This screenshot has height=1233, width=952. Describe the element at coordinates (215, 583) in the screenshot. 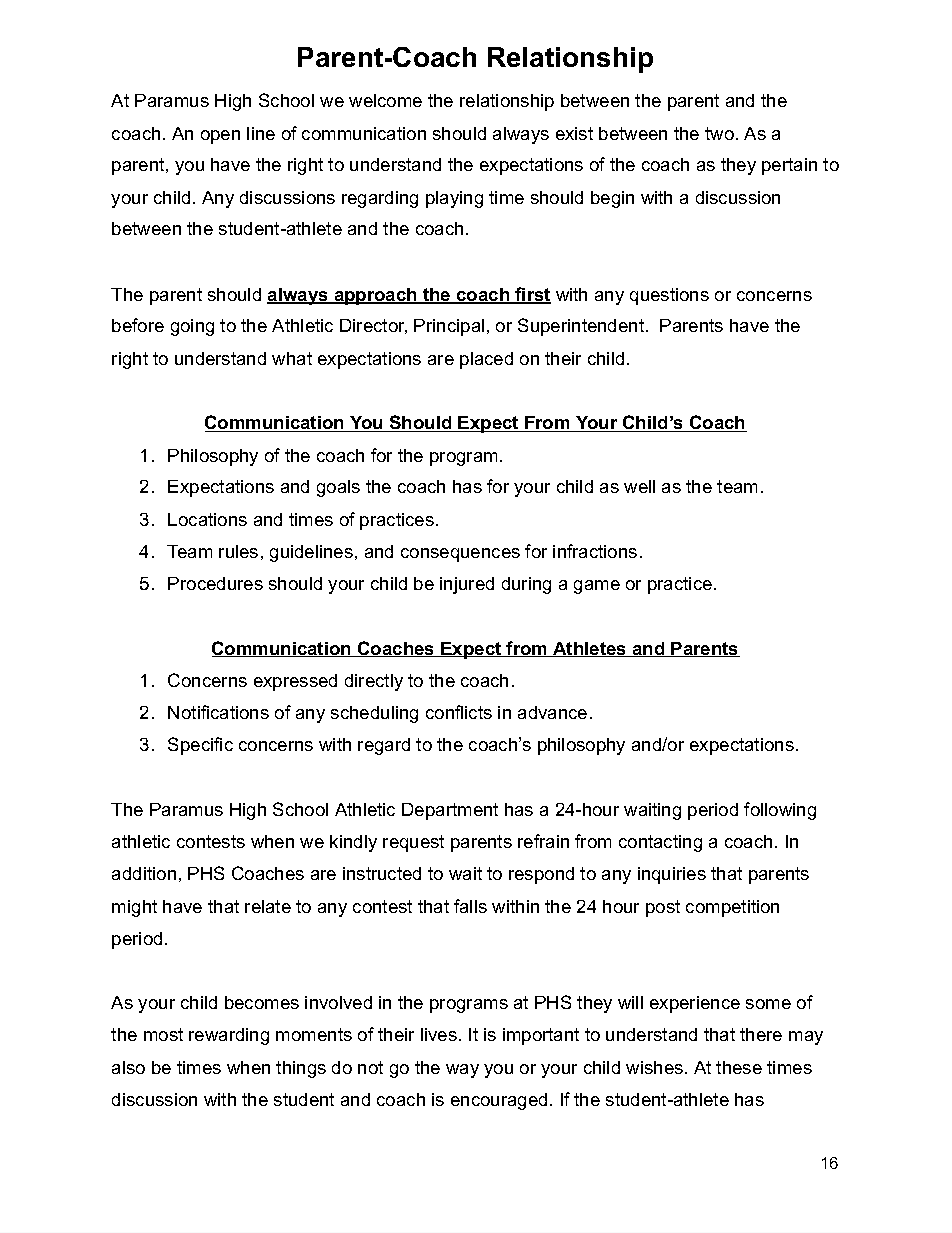

I see `Procedures` at that location.
